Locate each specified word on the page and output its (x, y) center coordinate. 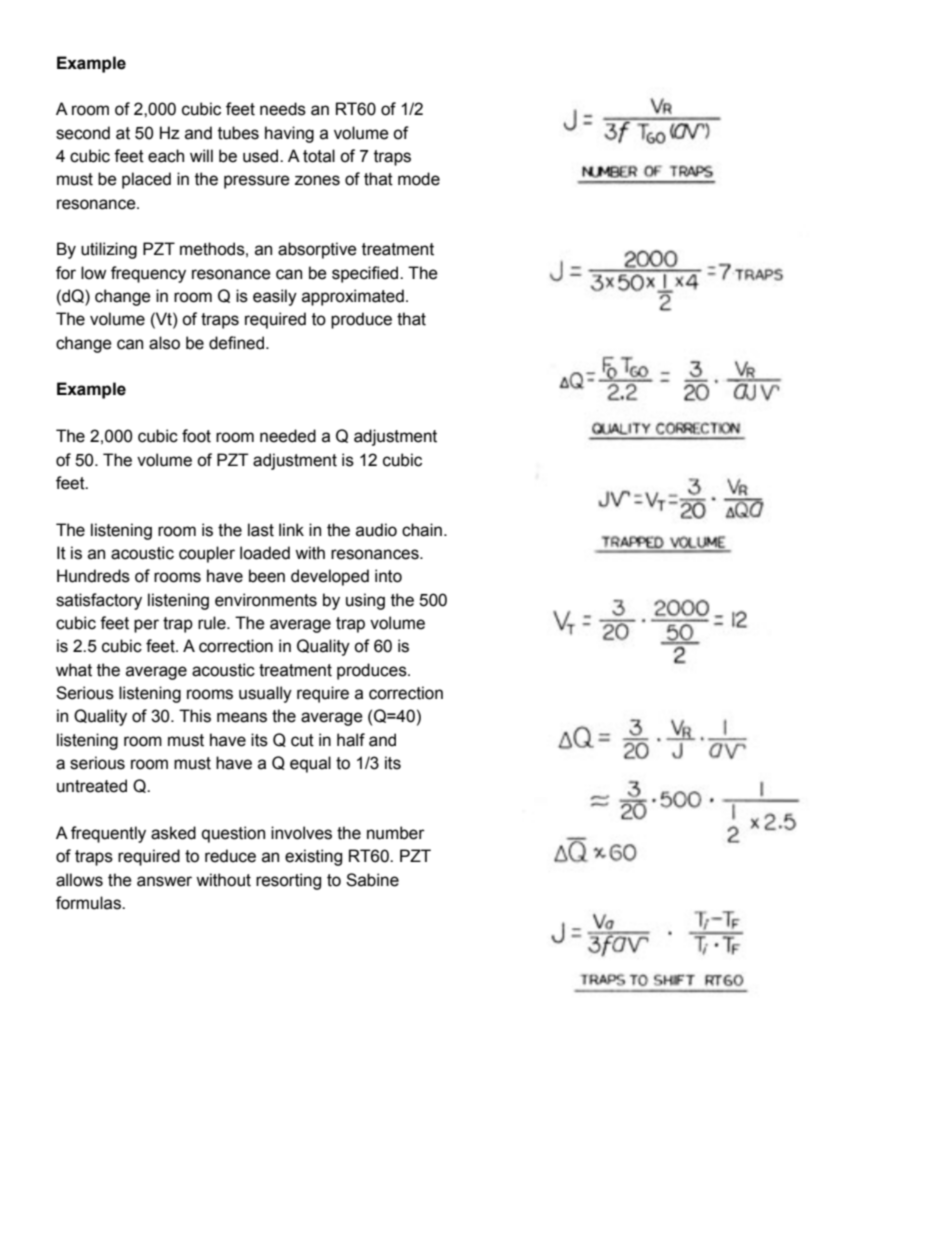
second (83, 133)
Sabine (372, 880)
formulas (89, 903)
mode (419, 179)
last (261, 530)
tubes (238, 133)
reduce (230, 856)
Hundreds (93, 576)
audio (376, 530)
